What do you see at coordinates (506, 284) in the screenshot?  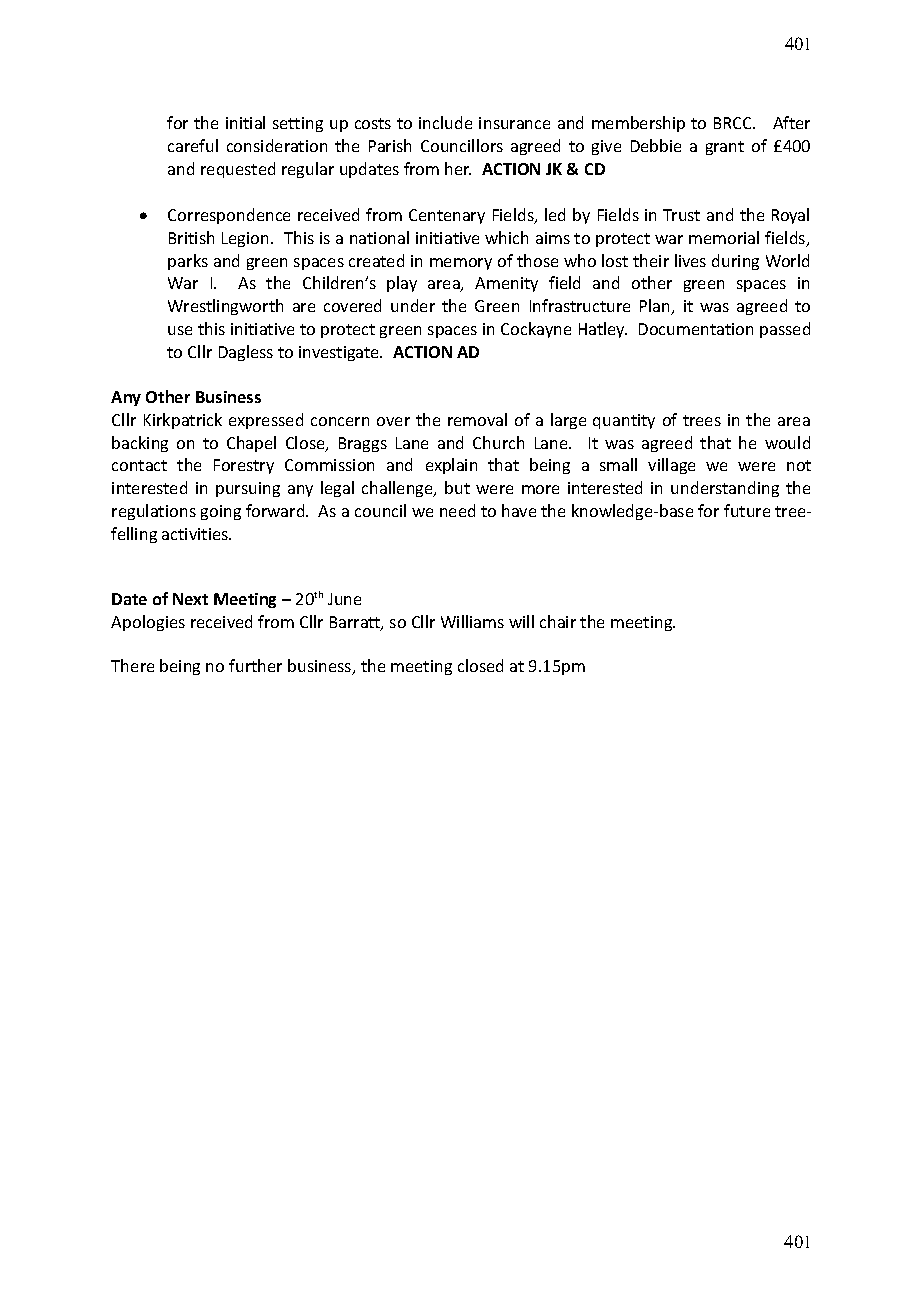 I see `Amenity` at bounding box center [506, 284].
